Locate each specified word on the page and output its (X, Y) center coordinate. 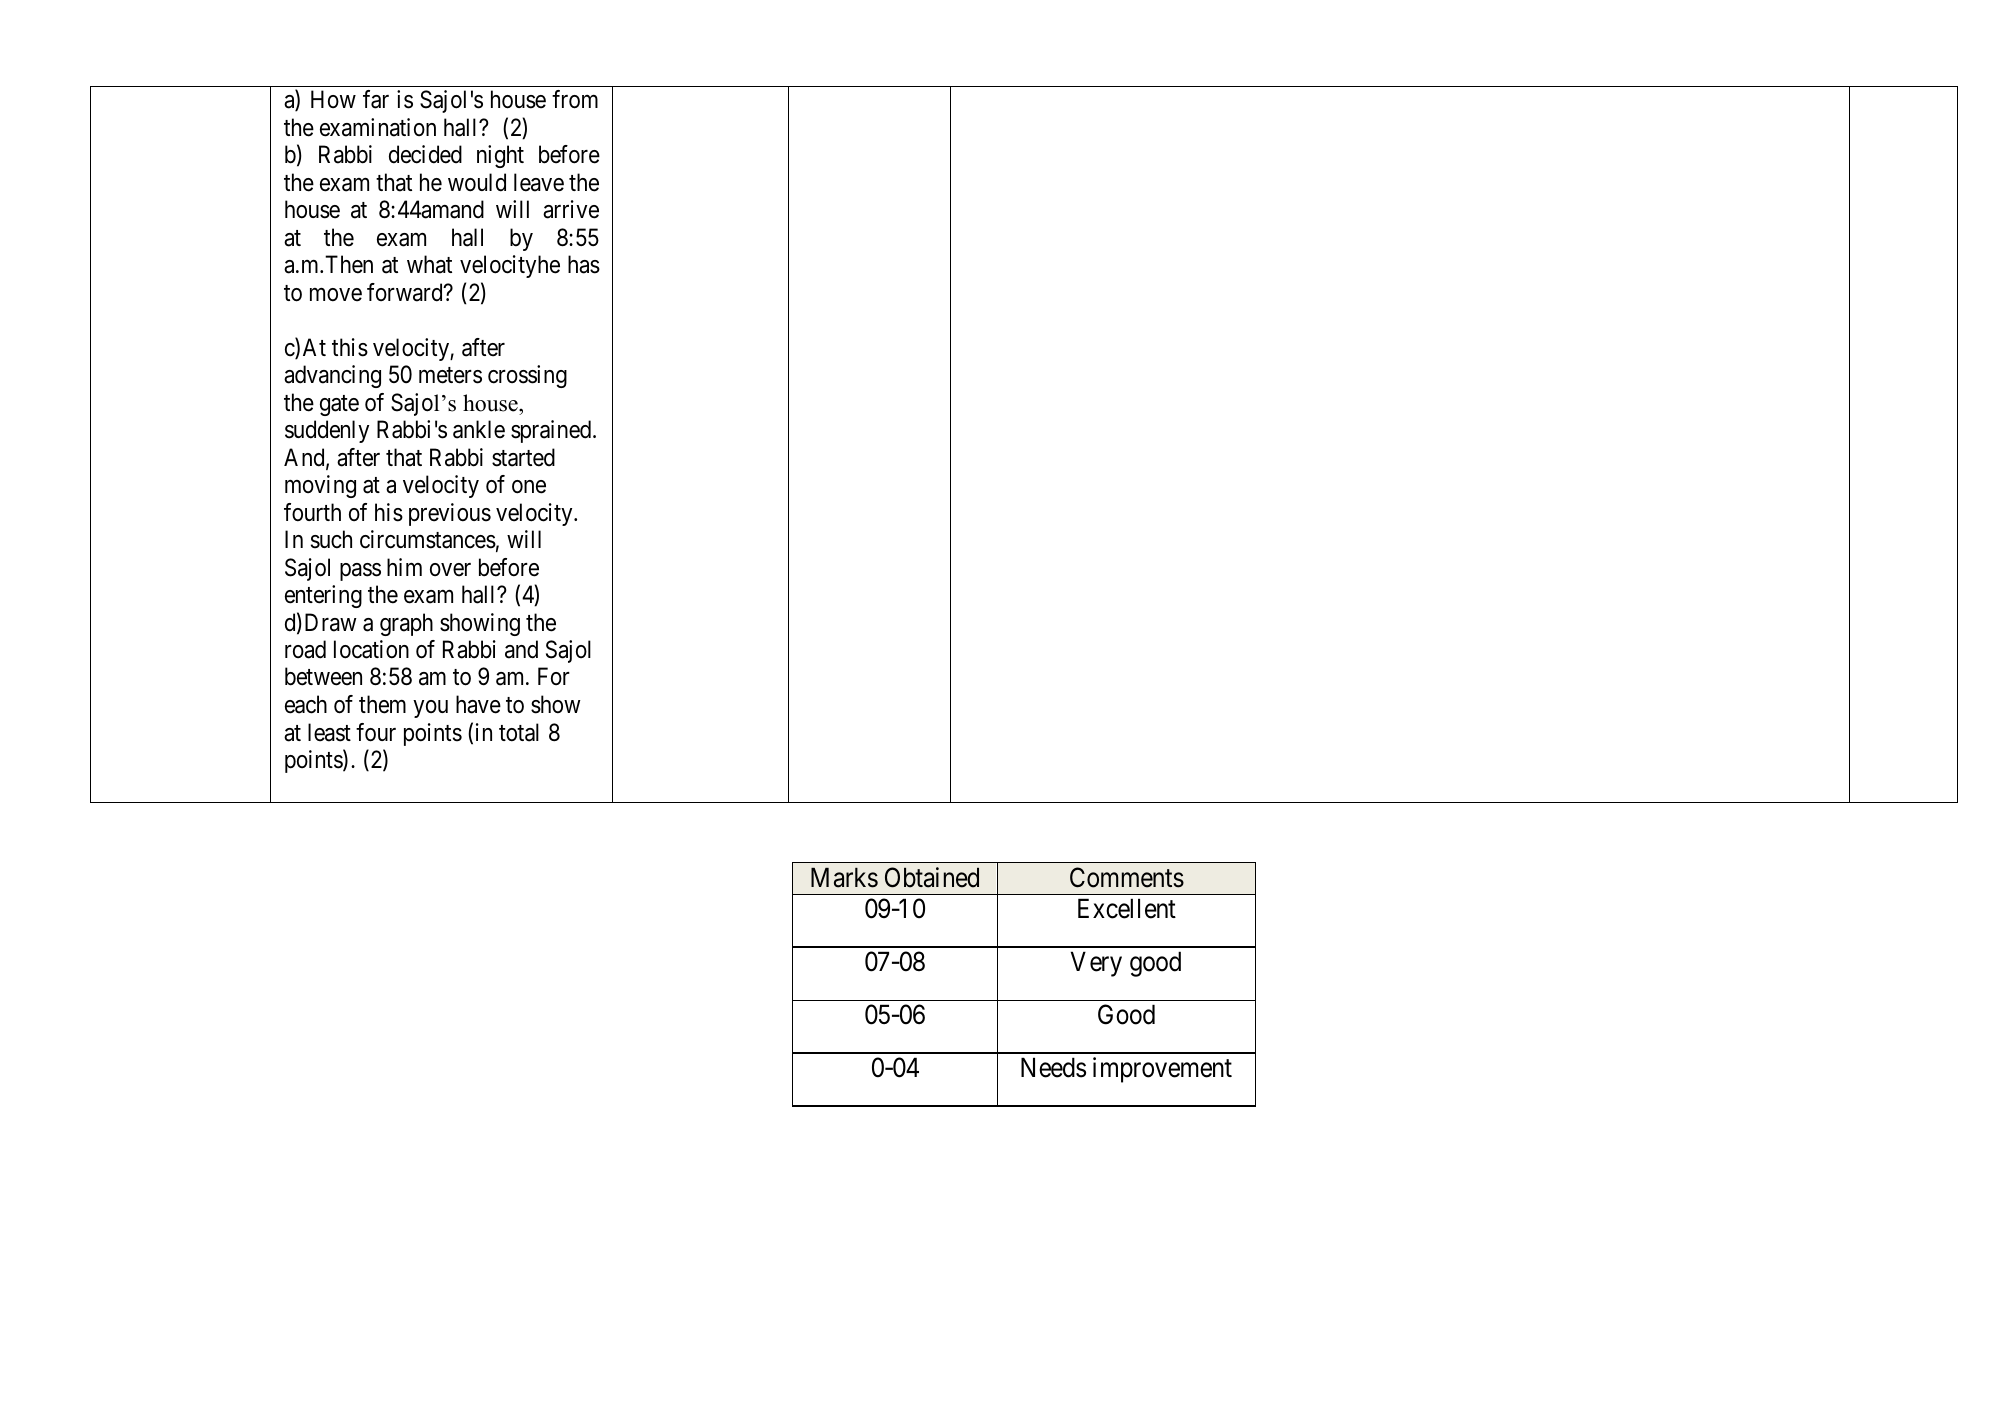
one (529, 487)
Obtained (932, 877)
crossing (527, 376)
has (584, 264)
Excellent (1127, 908)
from (575, 99)
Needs (1053, 1067)
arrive (571, 209)
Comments (1127, 877)
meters (450, 375)
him (404, 567)
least (329, 732)
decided (425, 154)
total (519, 732)
